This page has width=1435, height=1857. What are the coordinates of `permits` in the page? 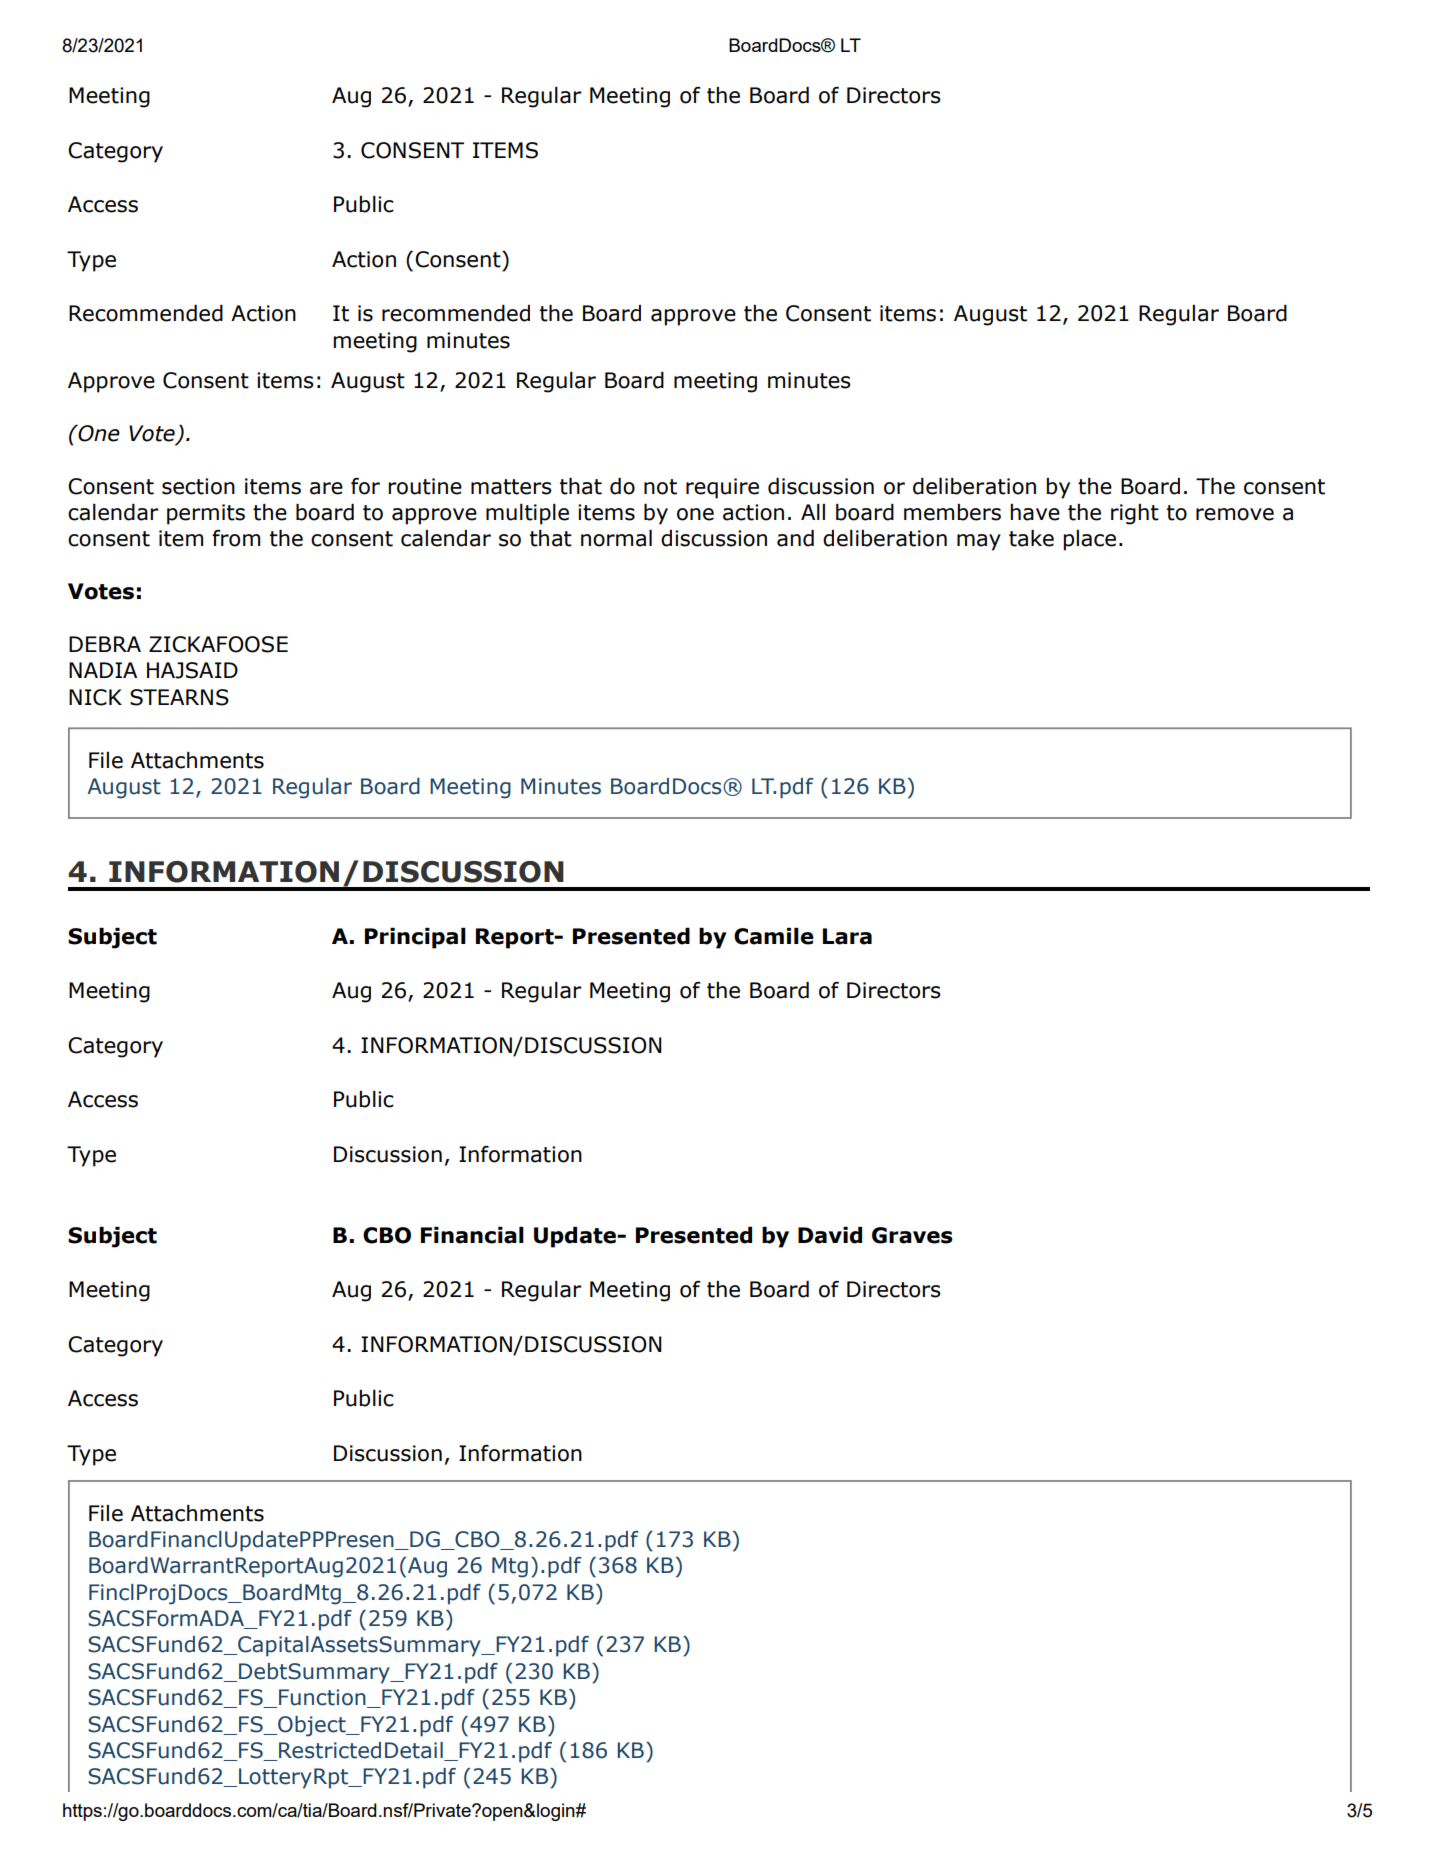 It's located at (206, 514).
